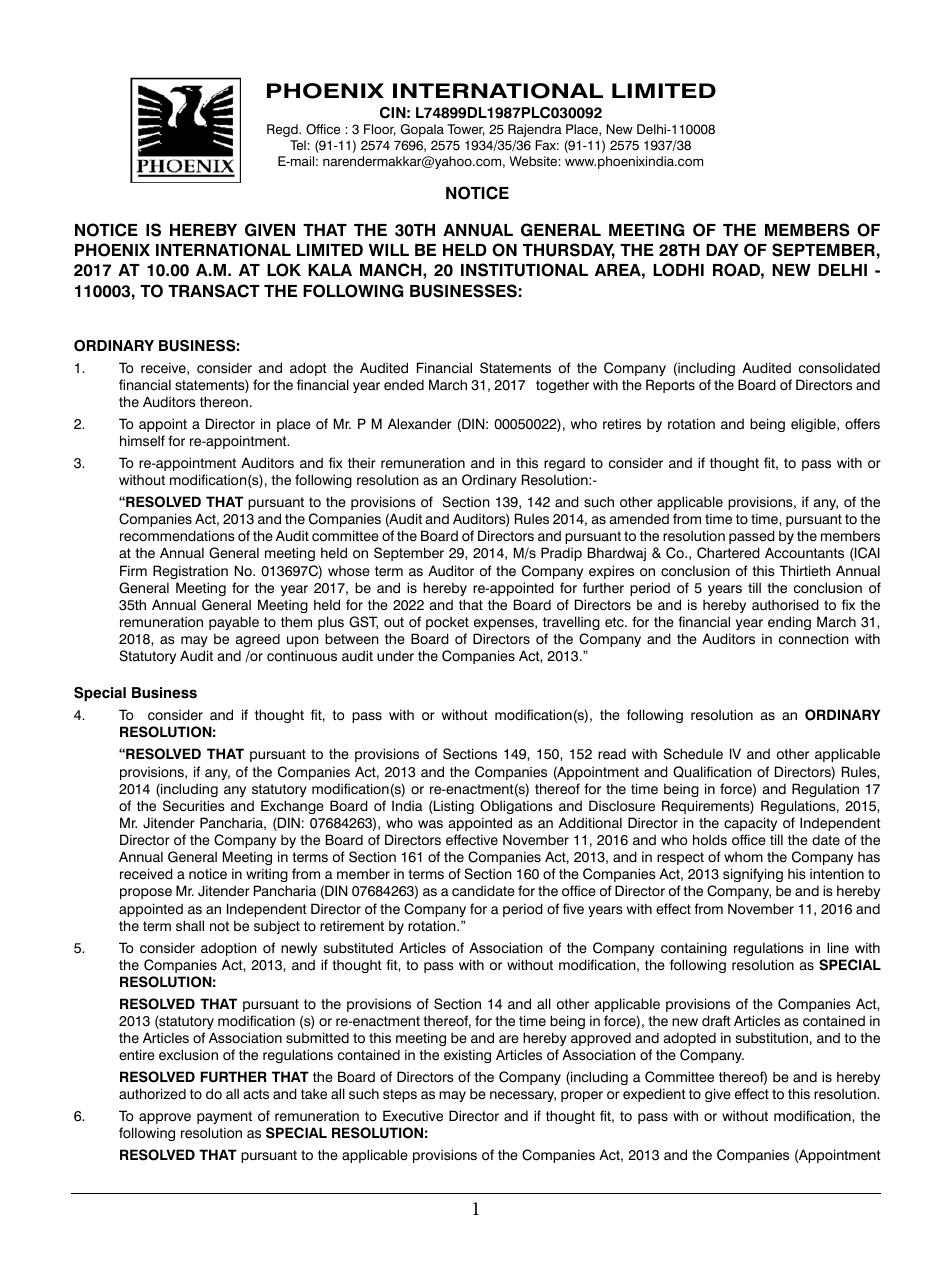 The image size is (952, 1262). I want to click on acts, so click(256, 1094).
